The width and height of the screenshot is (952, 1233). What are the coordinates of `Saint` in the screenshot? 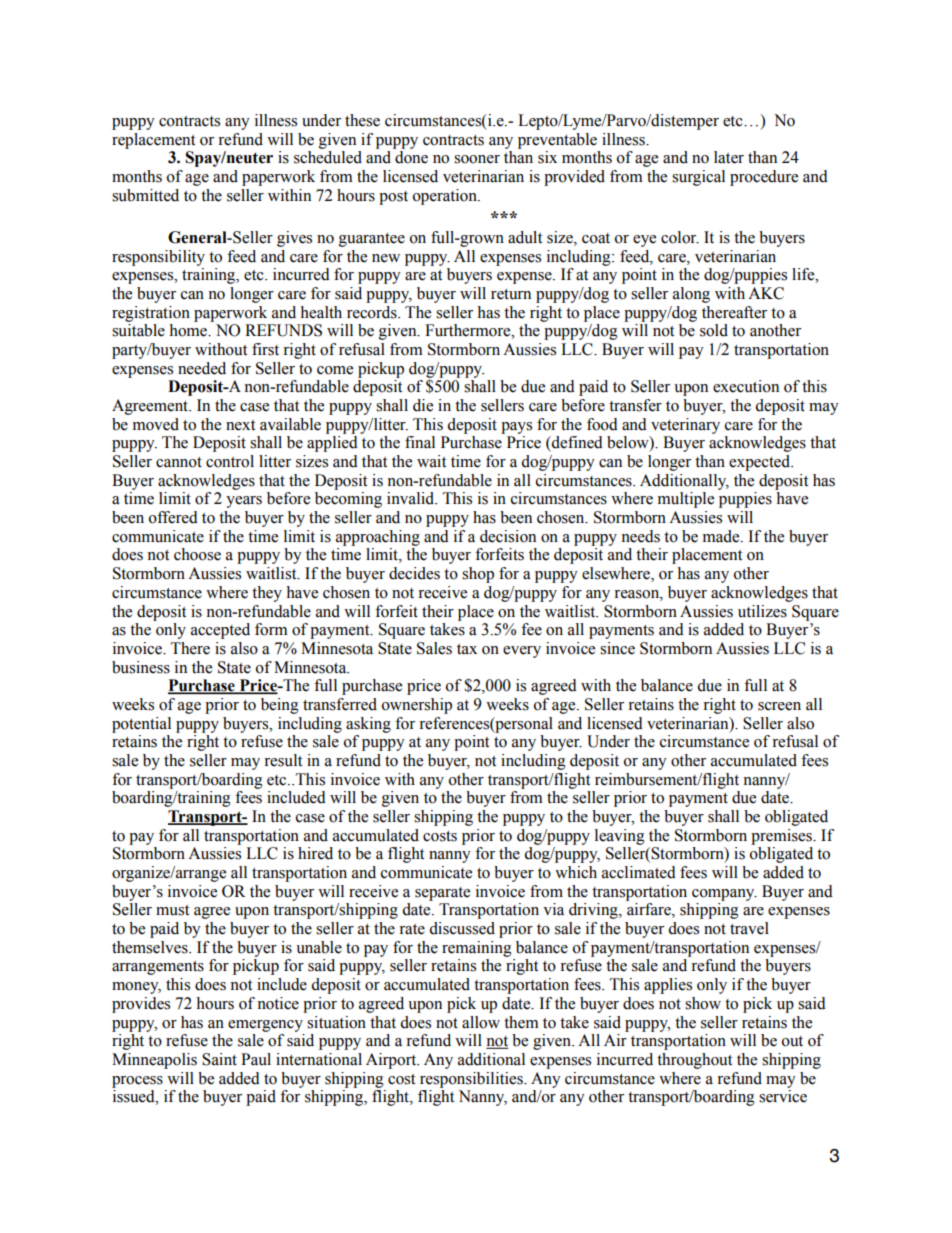 It's located at (219, 1059).
